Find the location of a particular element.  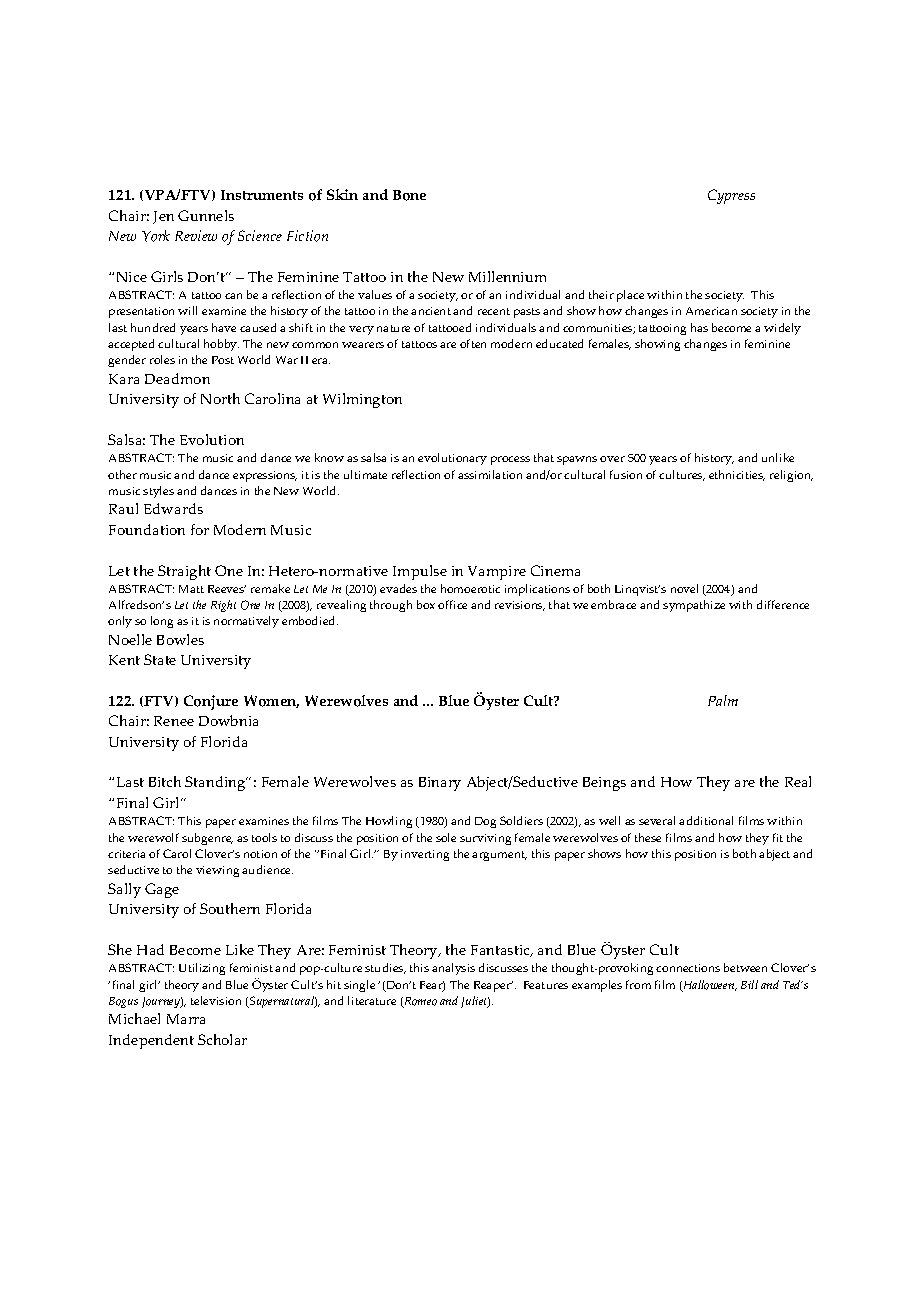

Cypress is located at coordinates (731, 196).
